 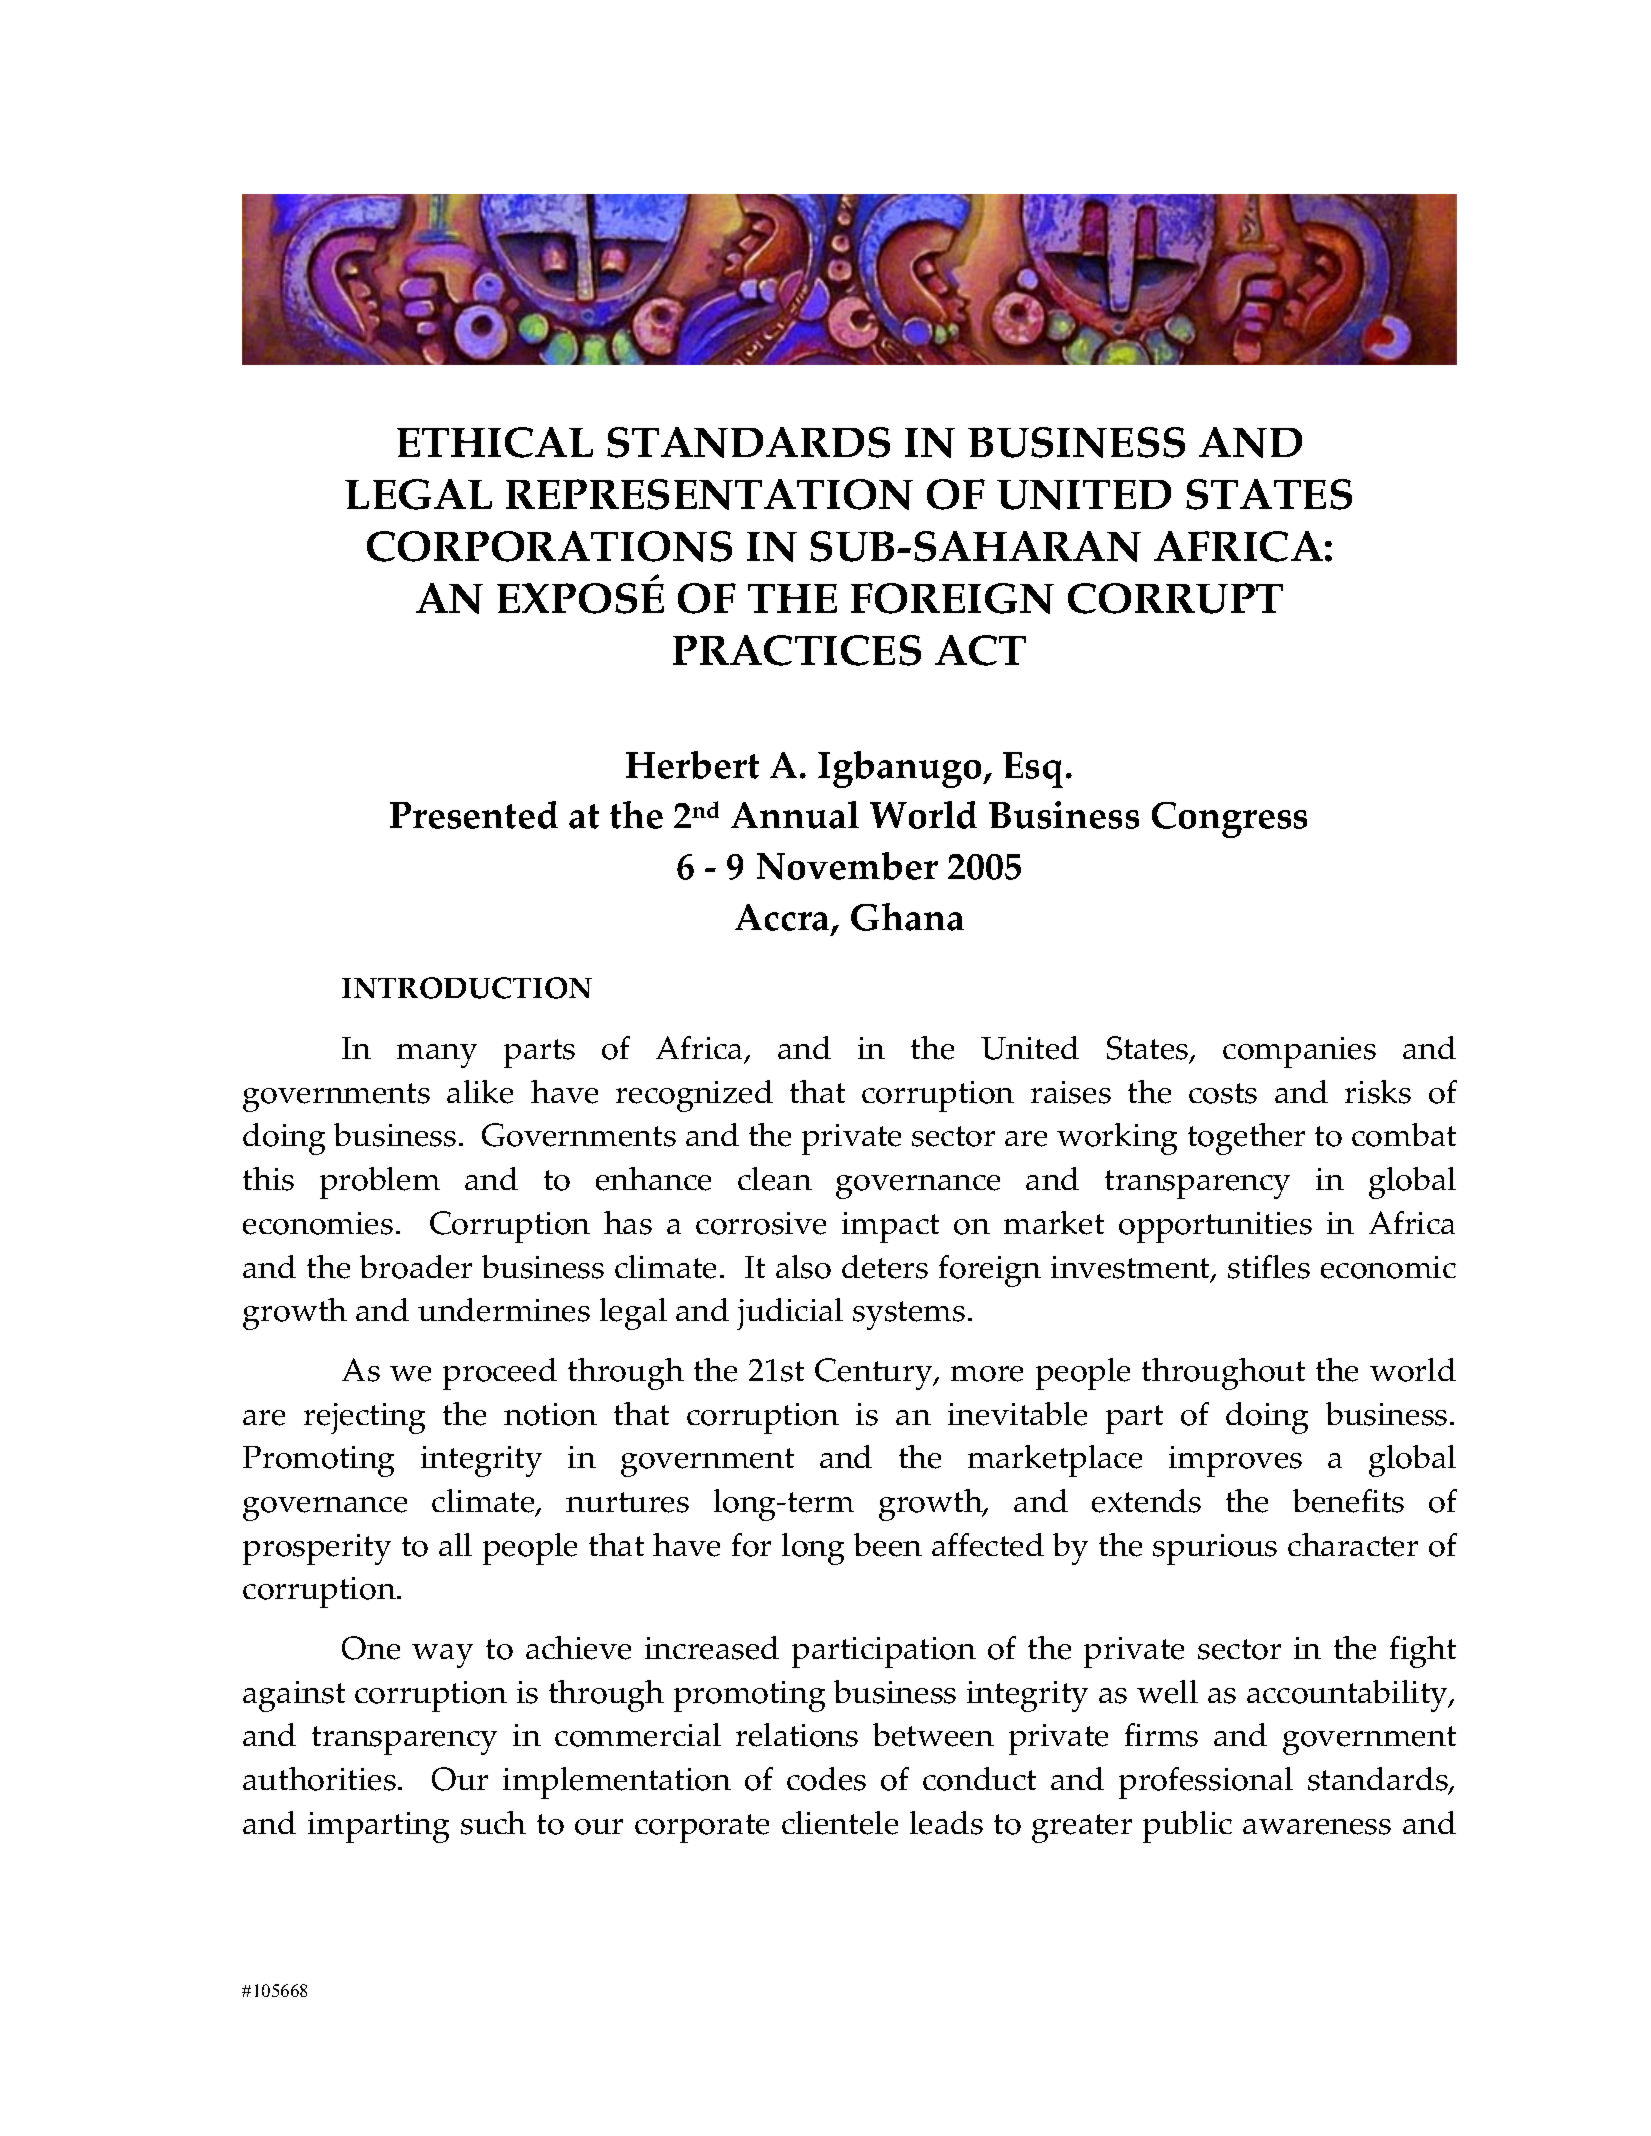 I want to click on ETHICAL, so click(x=495, y=442).
